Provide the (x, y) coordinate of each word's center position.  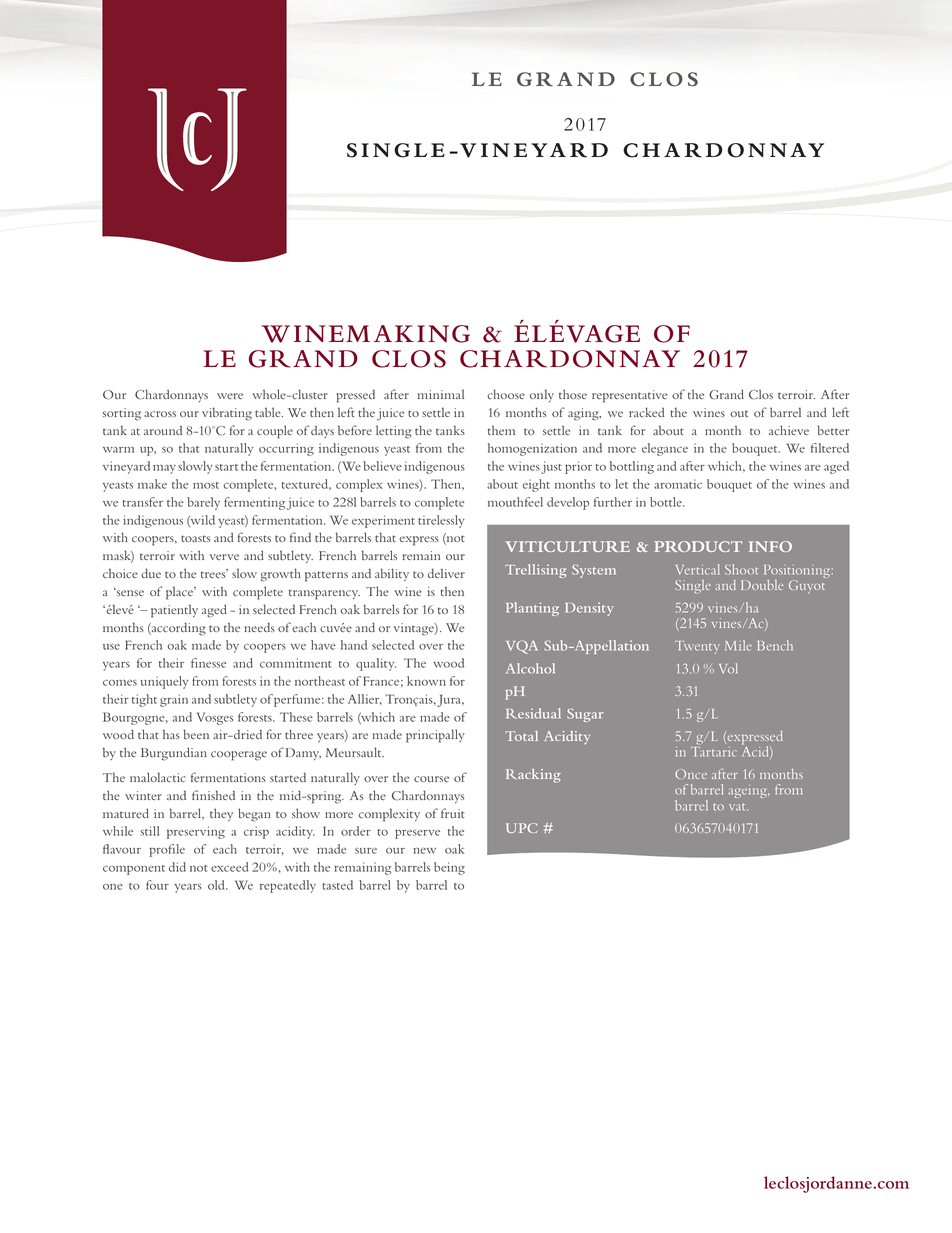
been (196, 734)
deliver (446, 573)
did (177, 867)
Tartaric (714, 750)
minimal (441, 394)
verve (224, 557)
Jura (450, 700)
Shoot (741, 569)
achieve (789, 430)
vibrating (227, 414)
